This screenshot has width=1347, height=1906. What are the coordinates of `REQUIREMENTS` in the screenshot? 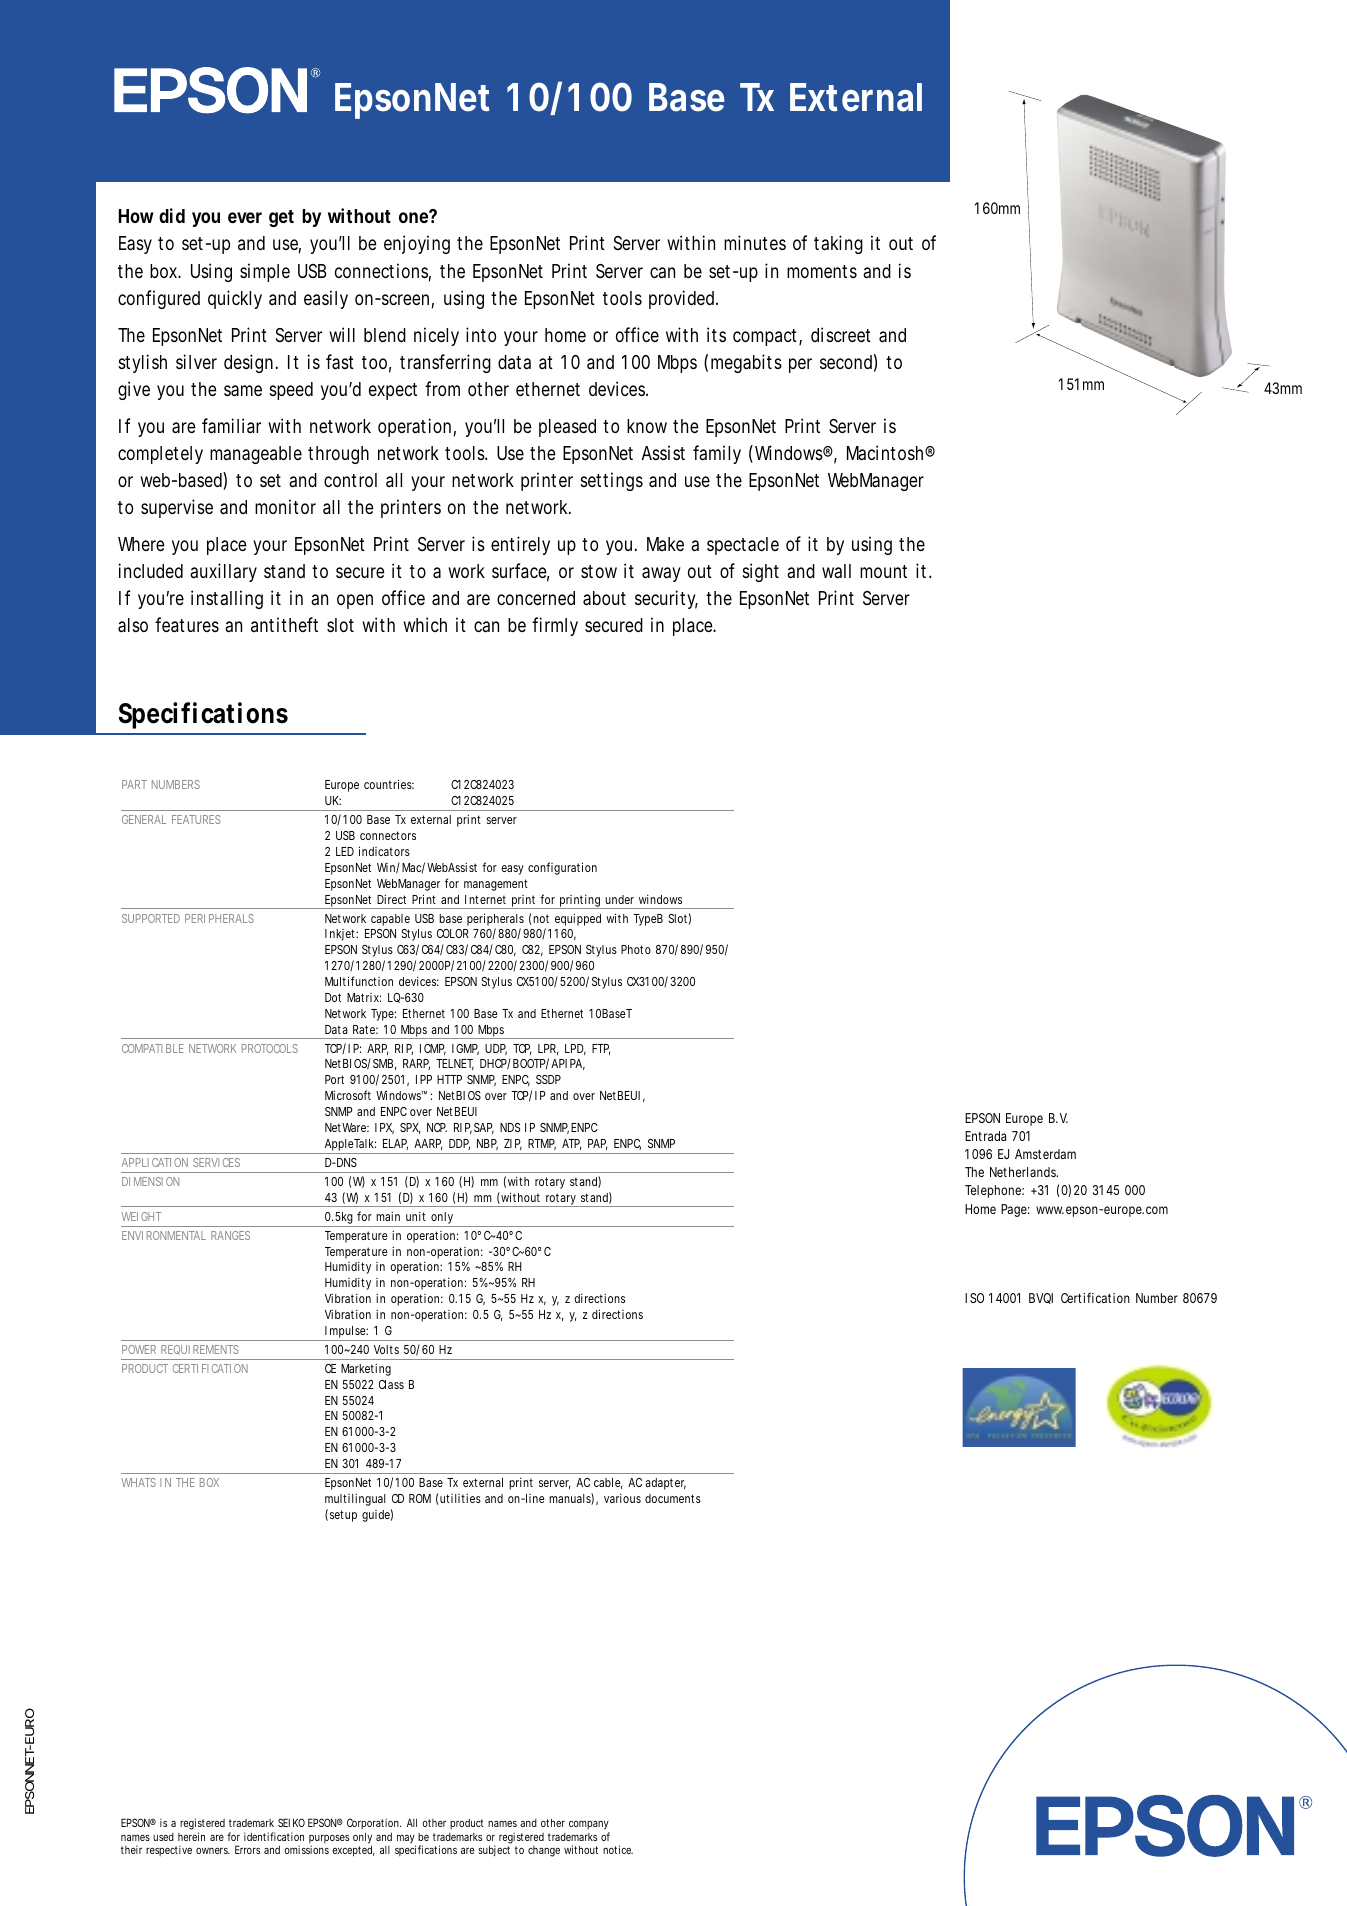 It's located at (200, 1350).
